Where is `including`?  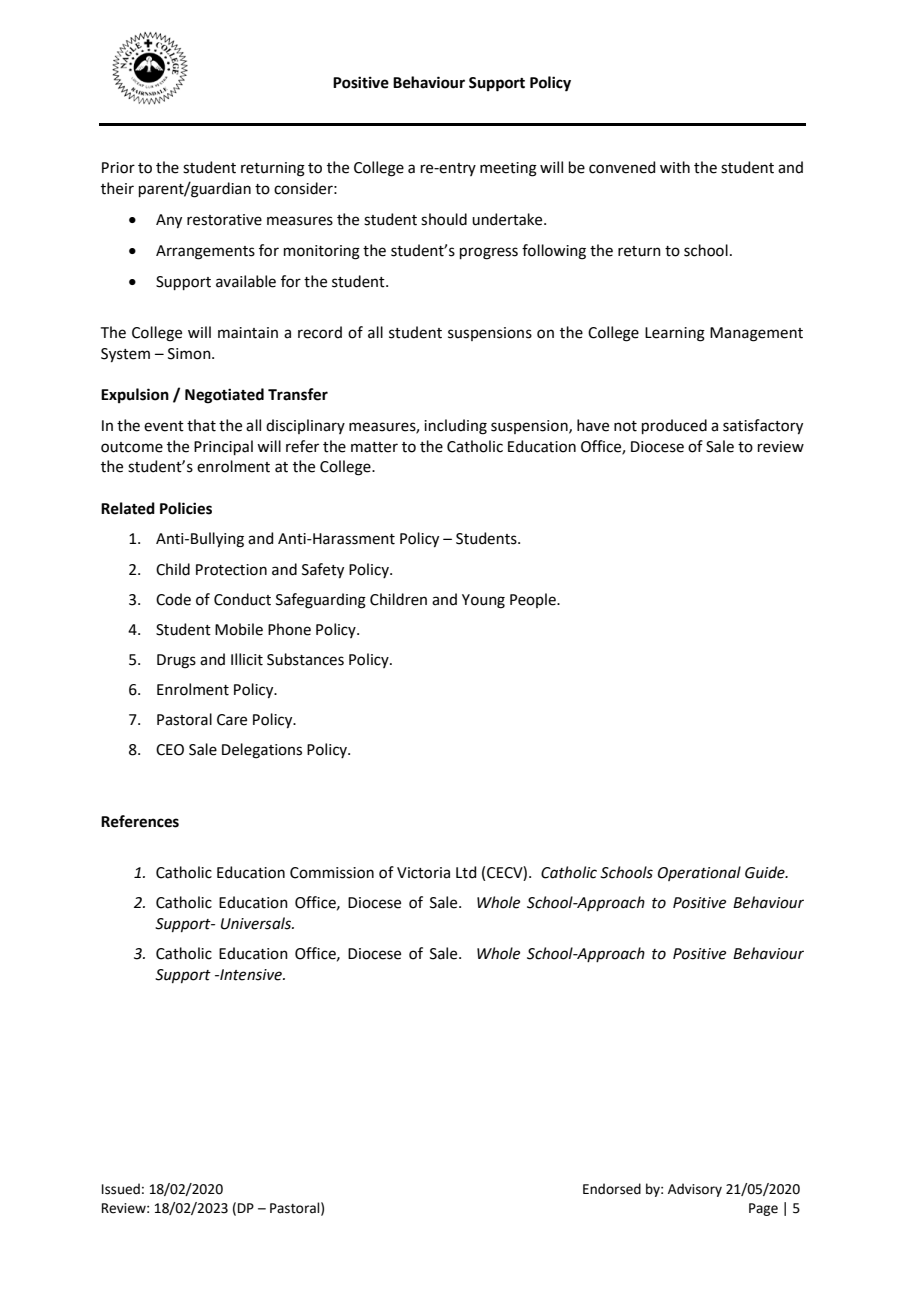 including is located at coordinates (455, 427).
